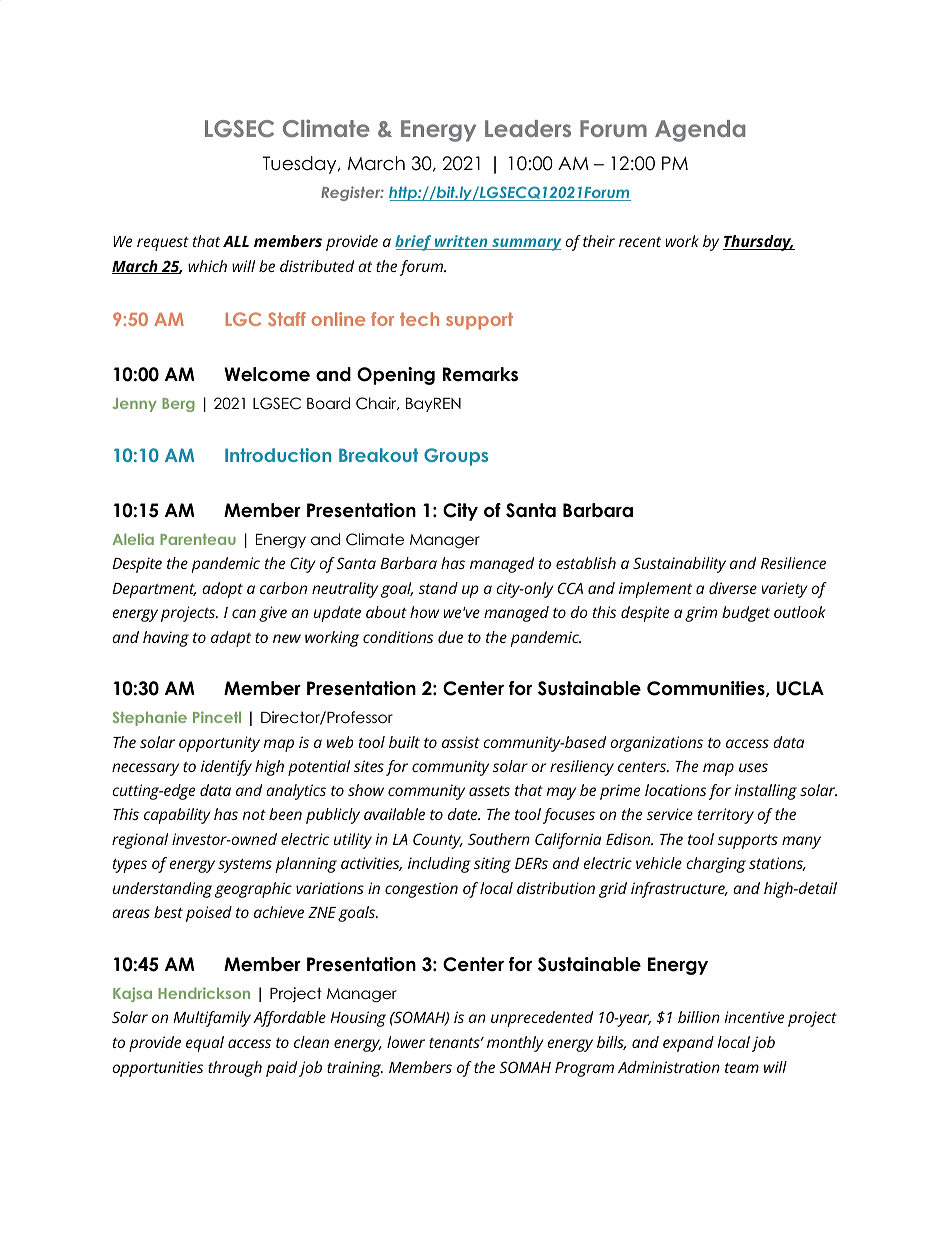 The image size is (952, 1233). I want to click on equal, so click(205, 1044).
